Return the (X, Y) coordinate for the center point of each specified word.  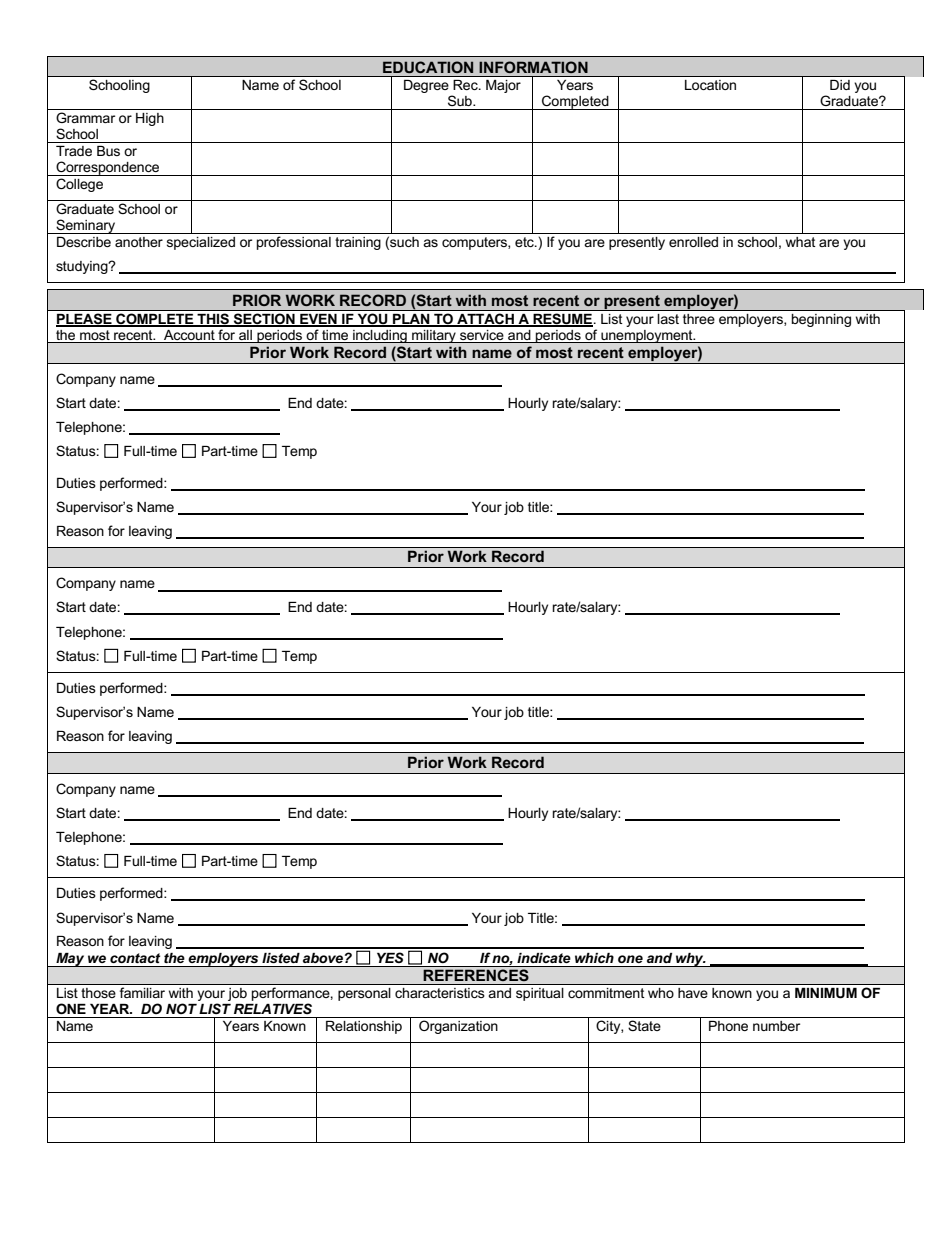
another (139, 242)
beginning (821, 320)
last (668, 319)
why (690, 960)
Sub (461, 100)
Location (710, 85)
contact (135, 958)
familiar (142, 992)
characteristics (440, 993)
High (150, 119)
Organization (458, 1027)
